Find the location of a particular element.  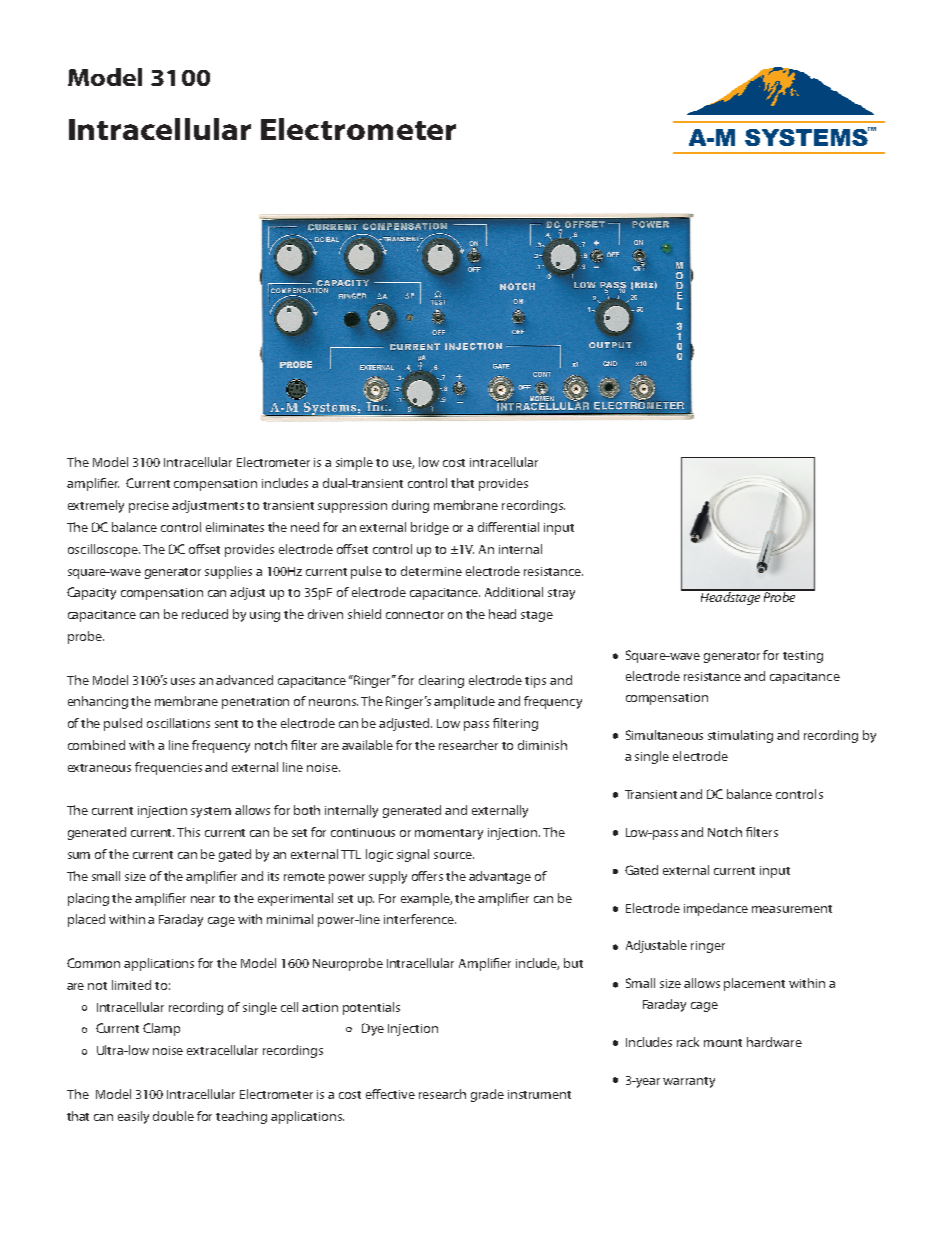

precise is located at coordinates (149, 507).
